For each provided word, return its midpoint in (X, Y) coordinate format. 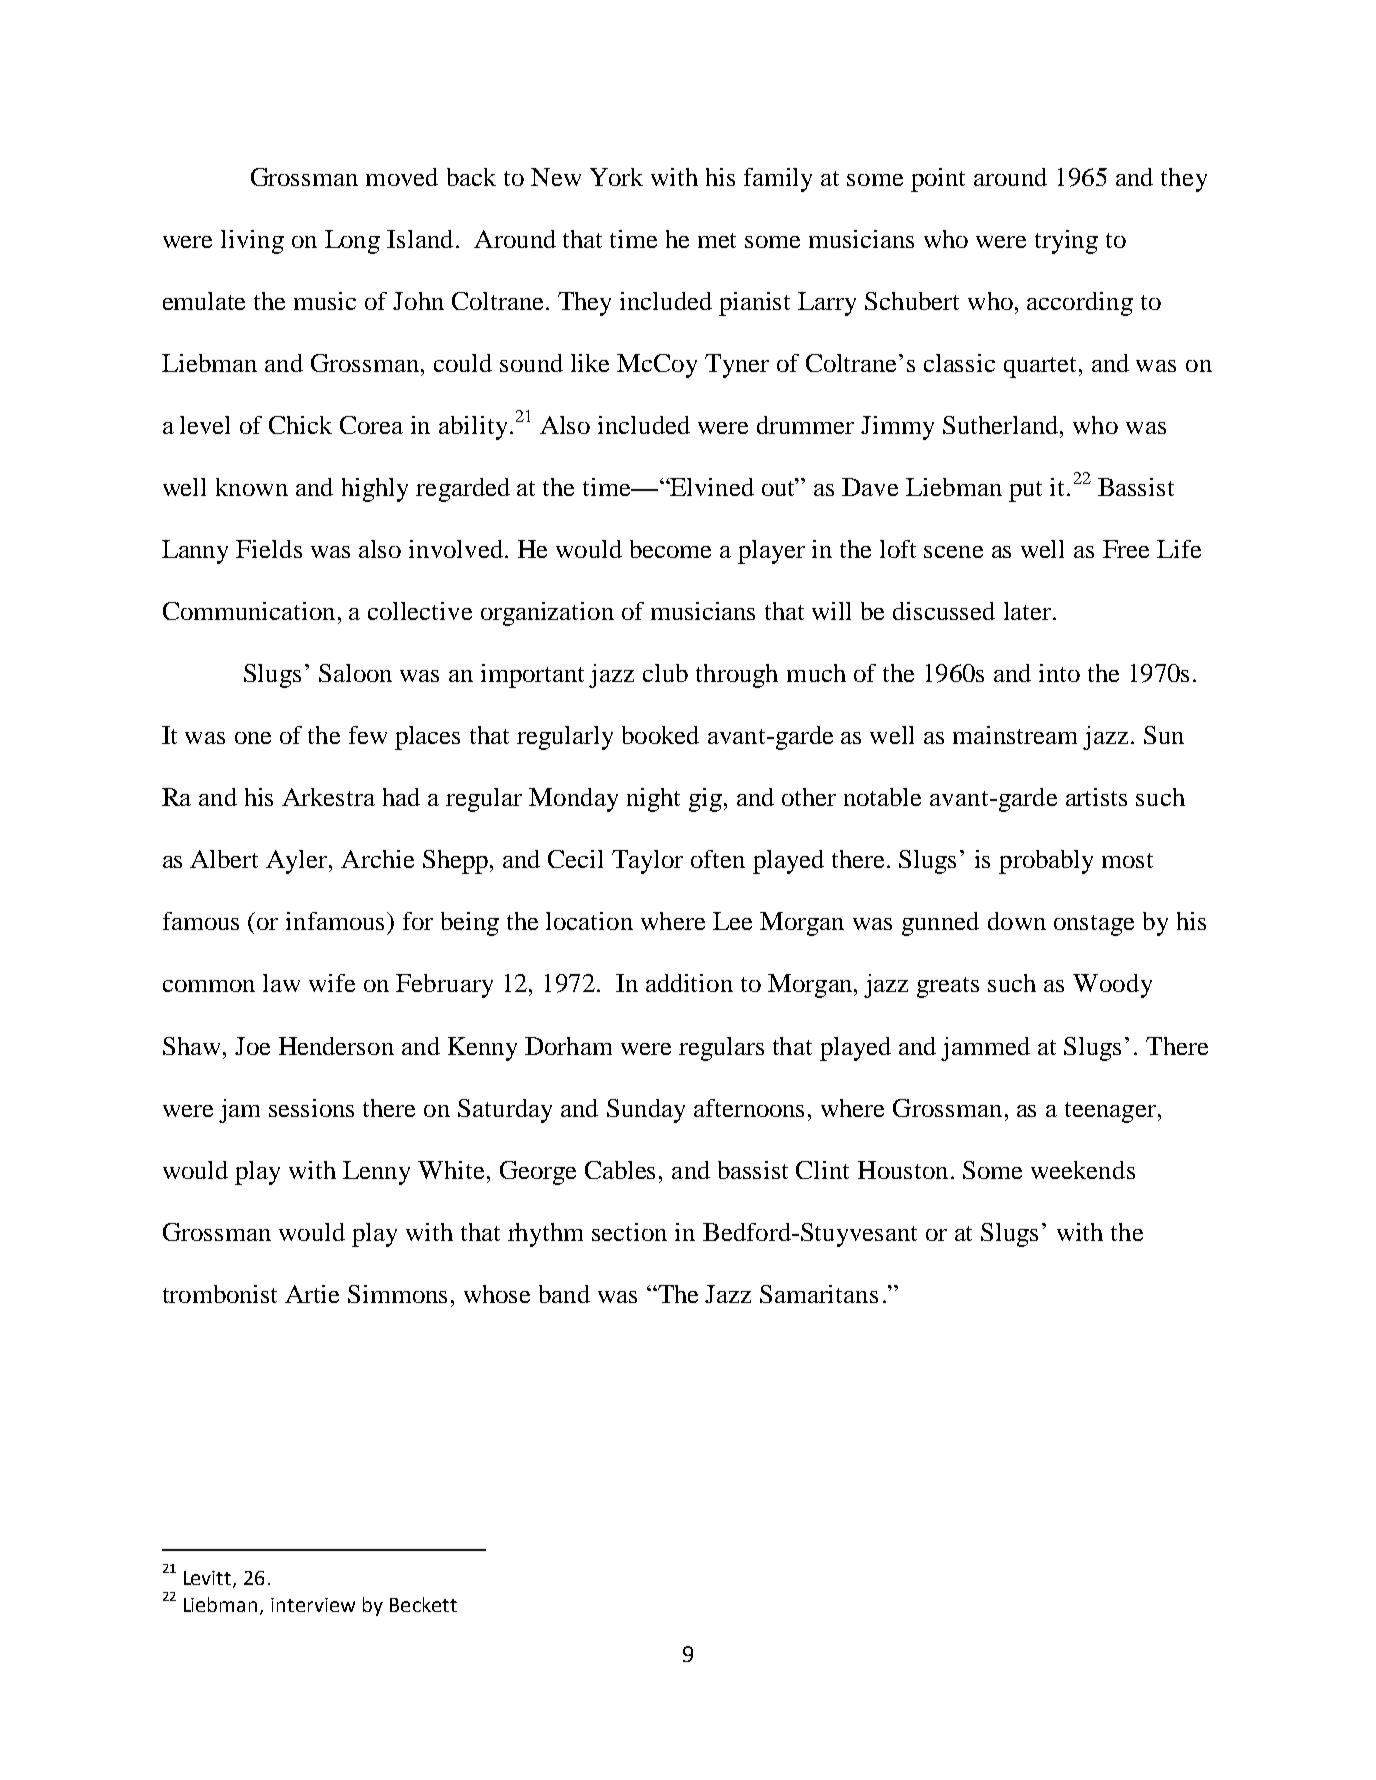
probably (1046, 862)
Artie (312, 1294)
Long (352, 242)
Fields (269, 549)
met (717, 240)
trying (1066, 242)
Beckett (423, 1604)
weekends (1083, 1170)
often (718, 859)
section (629, 1232)
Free (1126, 549)
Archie (377, 859)
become (670, 549)
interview (313, 1605)
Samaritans (819, 1294)
